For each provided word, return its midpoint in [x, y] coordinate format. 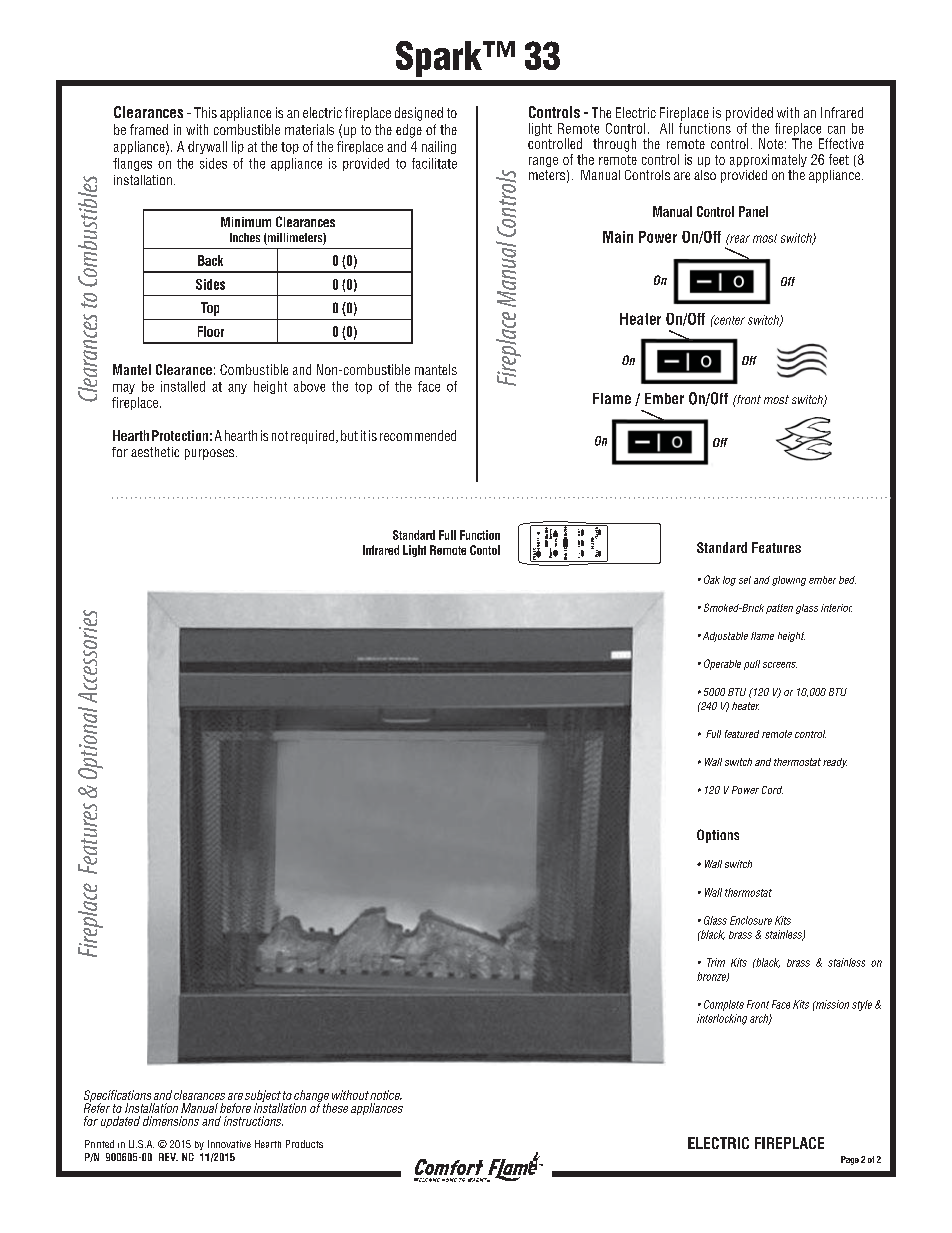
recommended [418, 435]
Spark [440, 59]
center [728, 320]
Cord [772, 790]
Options [718, 836]
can [836, 130]
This [205, 112]
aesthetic [155, 452]
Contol [485, 550]
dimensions [171, 1121]
